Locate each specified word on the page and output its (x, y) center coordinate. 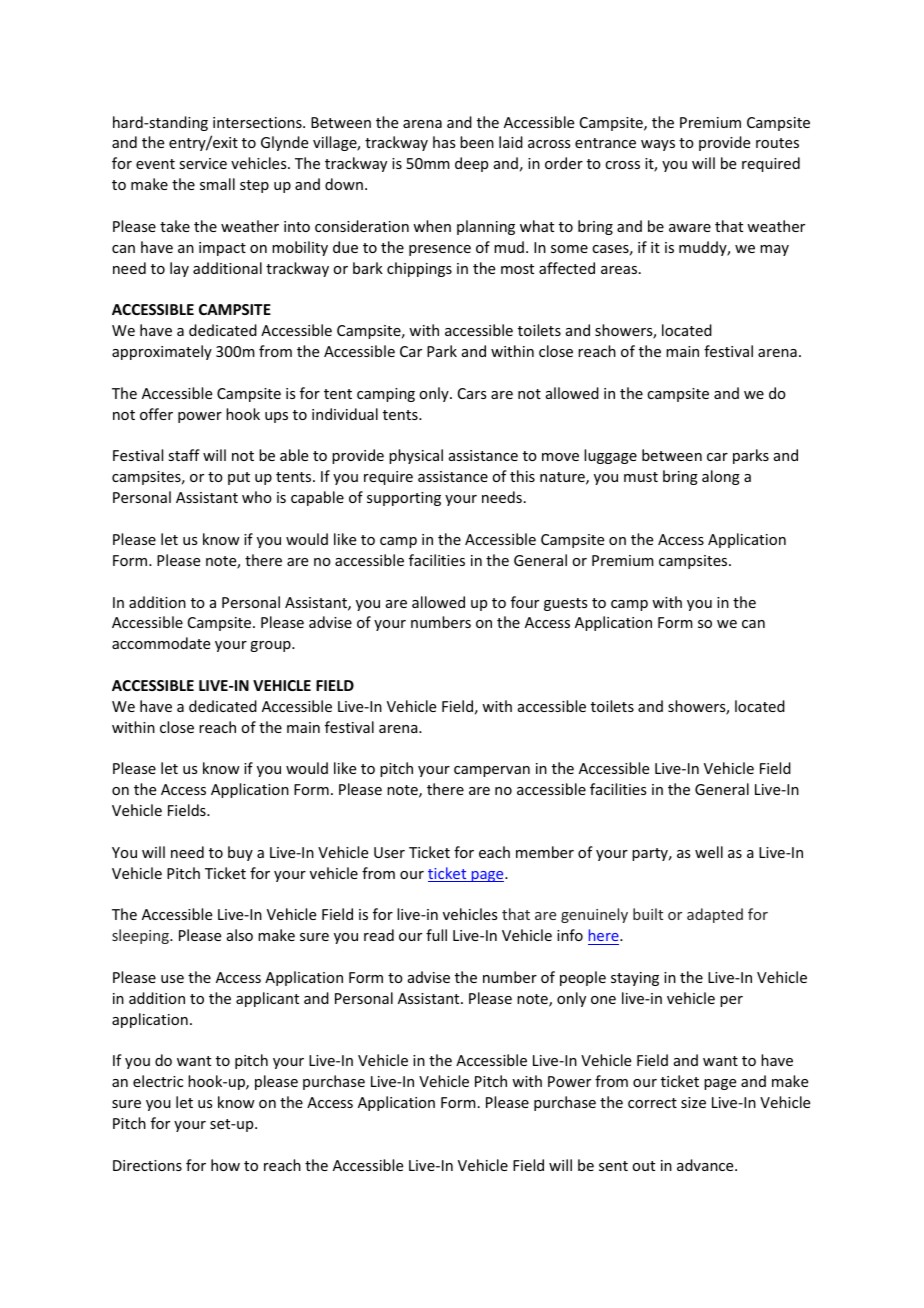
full (436, 935)
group (271, 646)
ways (658, 145)
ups (276, 417)
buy (240, 853)
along (721, 477)
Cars (472, 393)
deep (471, 164)
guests (565, 604)
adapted (715, 915)
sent (613, 1166)
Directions (147, 1165)
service (203, 163)
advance (706, 1165)
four (525, 602)
